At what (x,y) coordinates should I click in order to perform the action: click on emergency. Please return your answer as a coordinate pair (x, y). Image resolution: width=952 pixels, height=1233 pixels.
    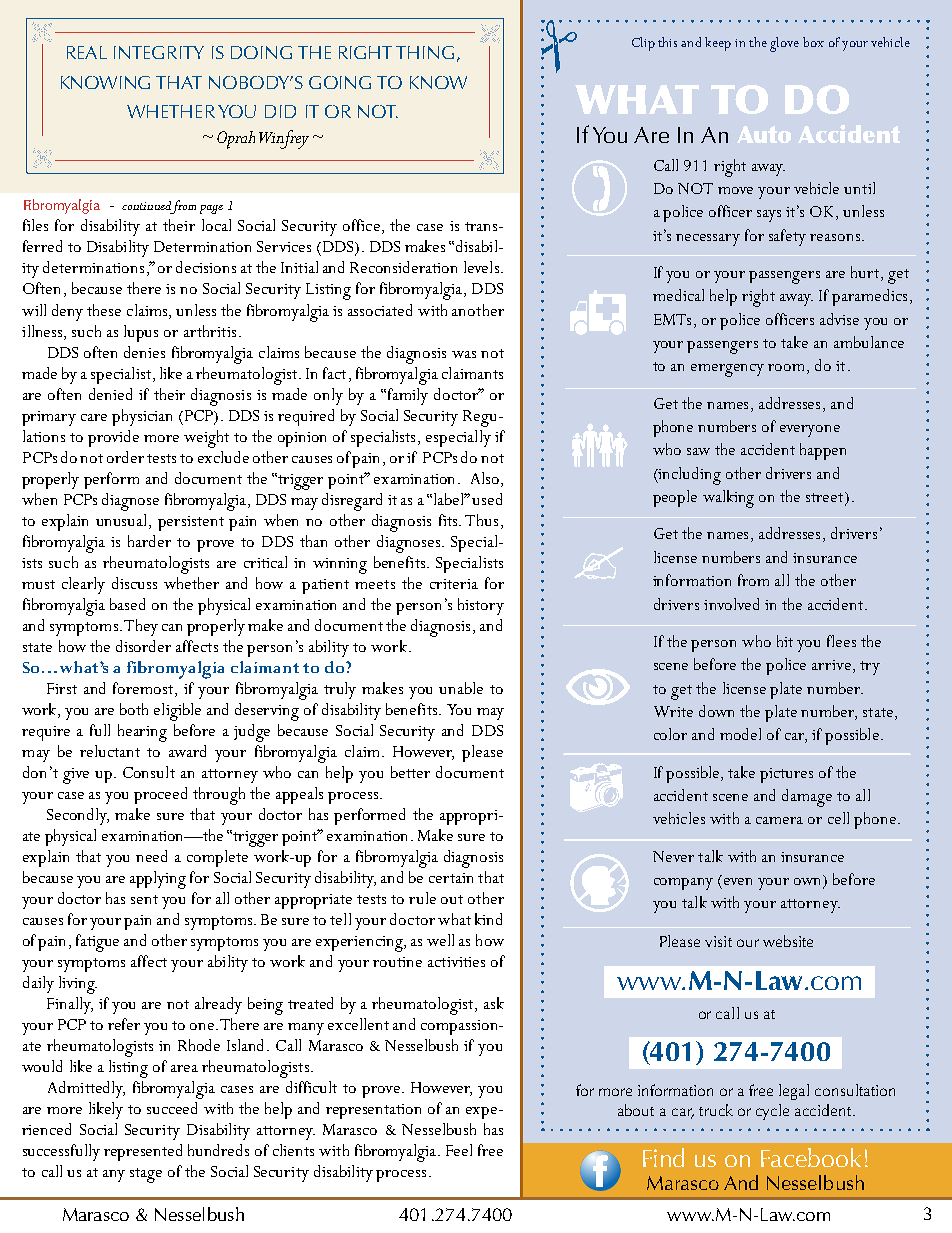
    Looking at the image, I should click on (727, 370).
